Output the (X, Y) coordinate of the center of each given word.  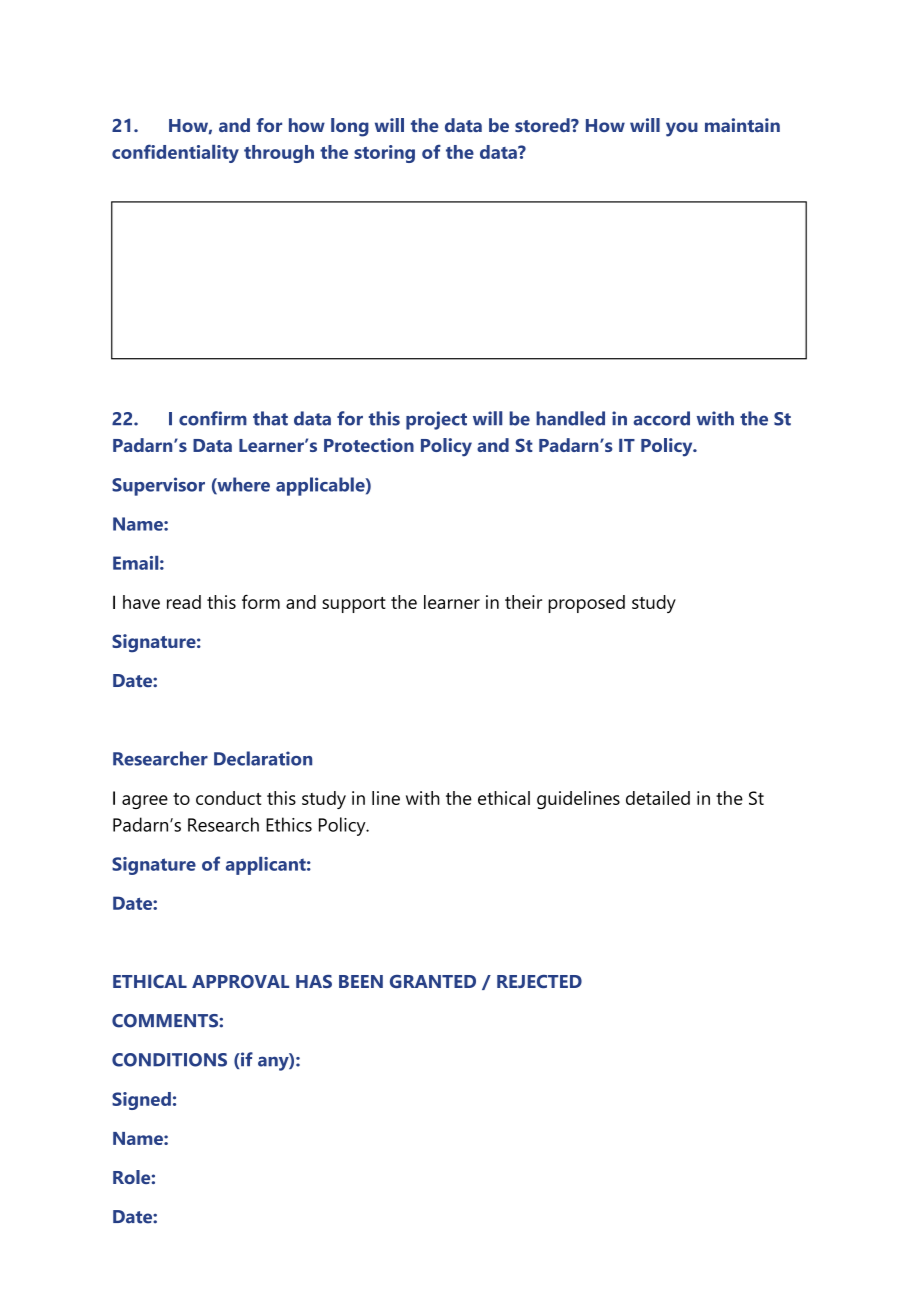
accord (661, 418)
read (184, 602)
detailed (658, 798)
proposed (586, 604)
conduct (228, 798)
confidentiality (175, 153)
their (523, 602)
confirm (213, 418)
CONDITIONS (169, 1060)
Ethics (289, 824)
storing (384, 154)
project (436, 420)
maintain (742, 125)
